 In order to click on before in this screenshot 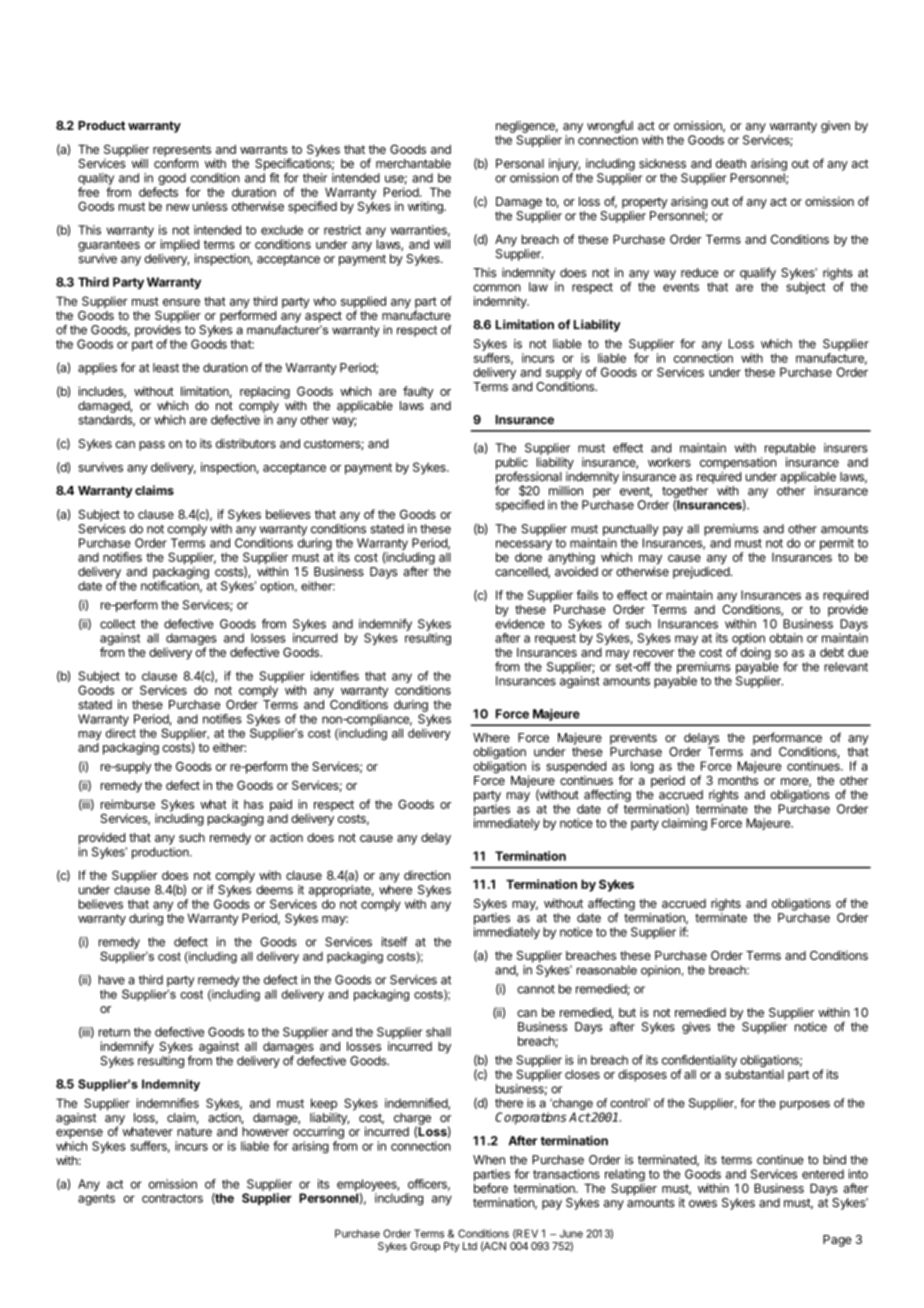, I will do `click(491, 1188)`.
